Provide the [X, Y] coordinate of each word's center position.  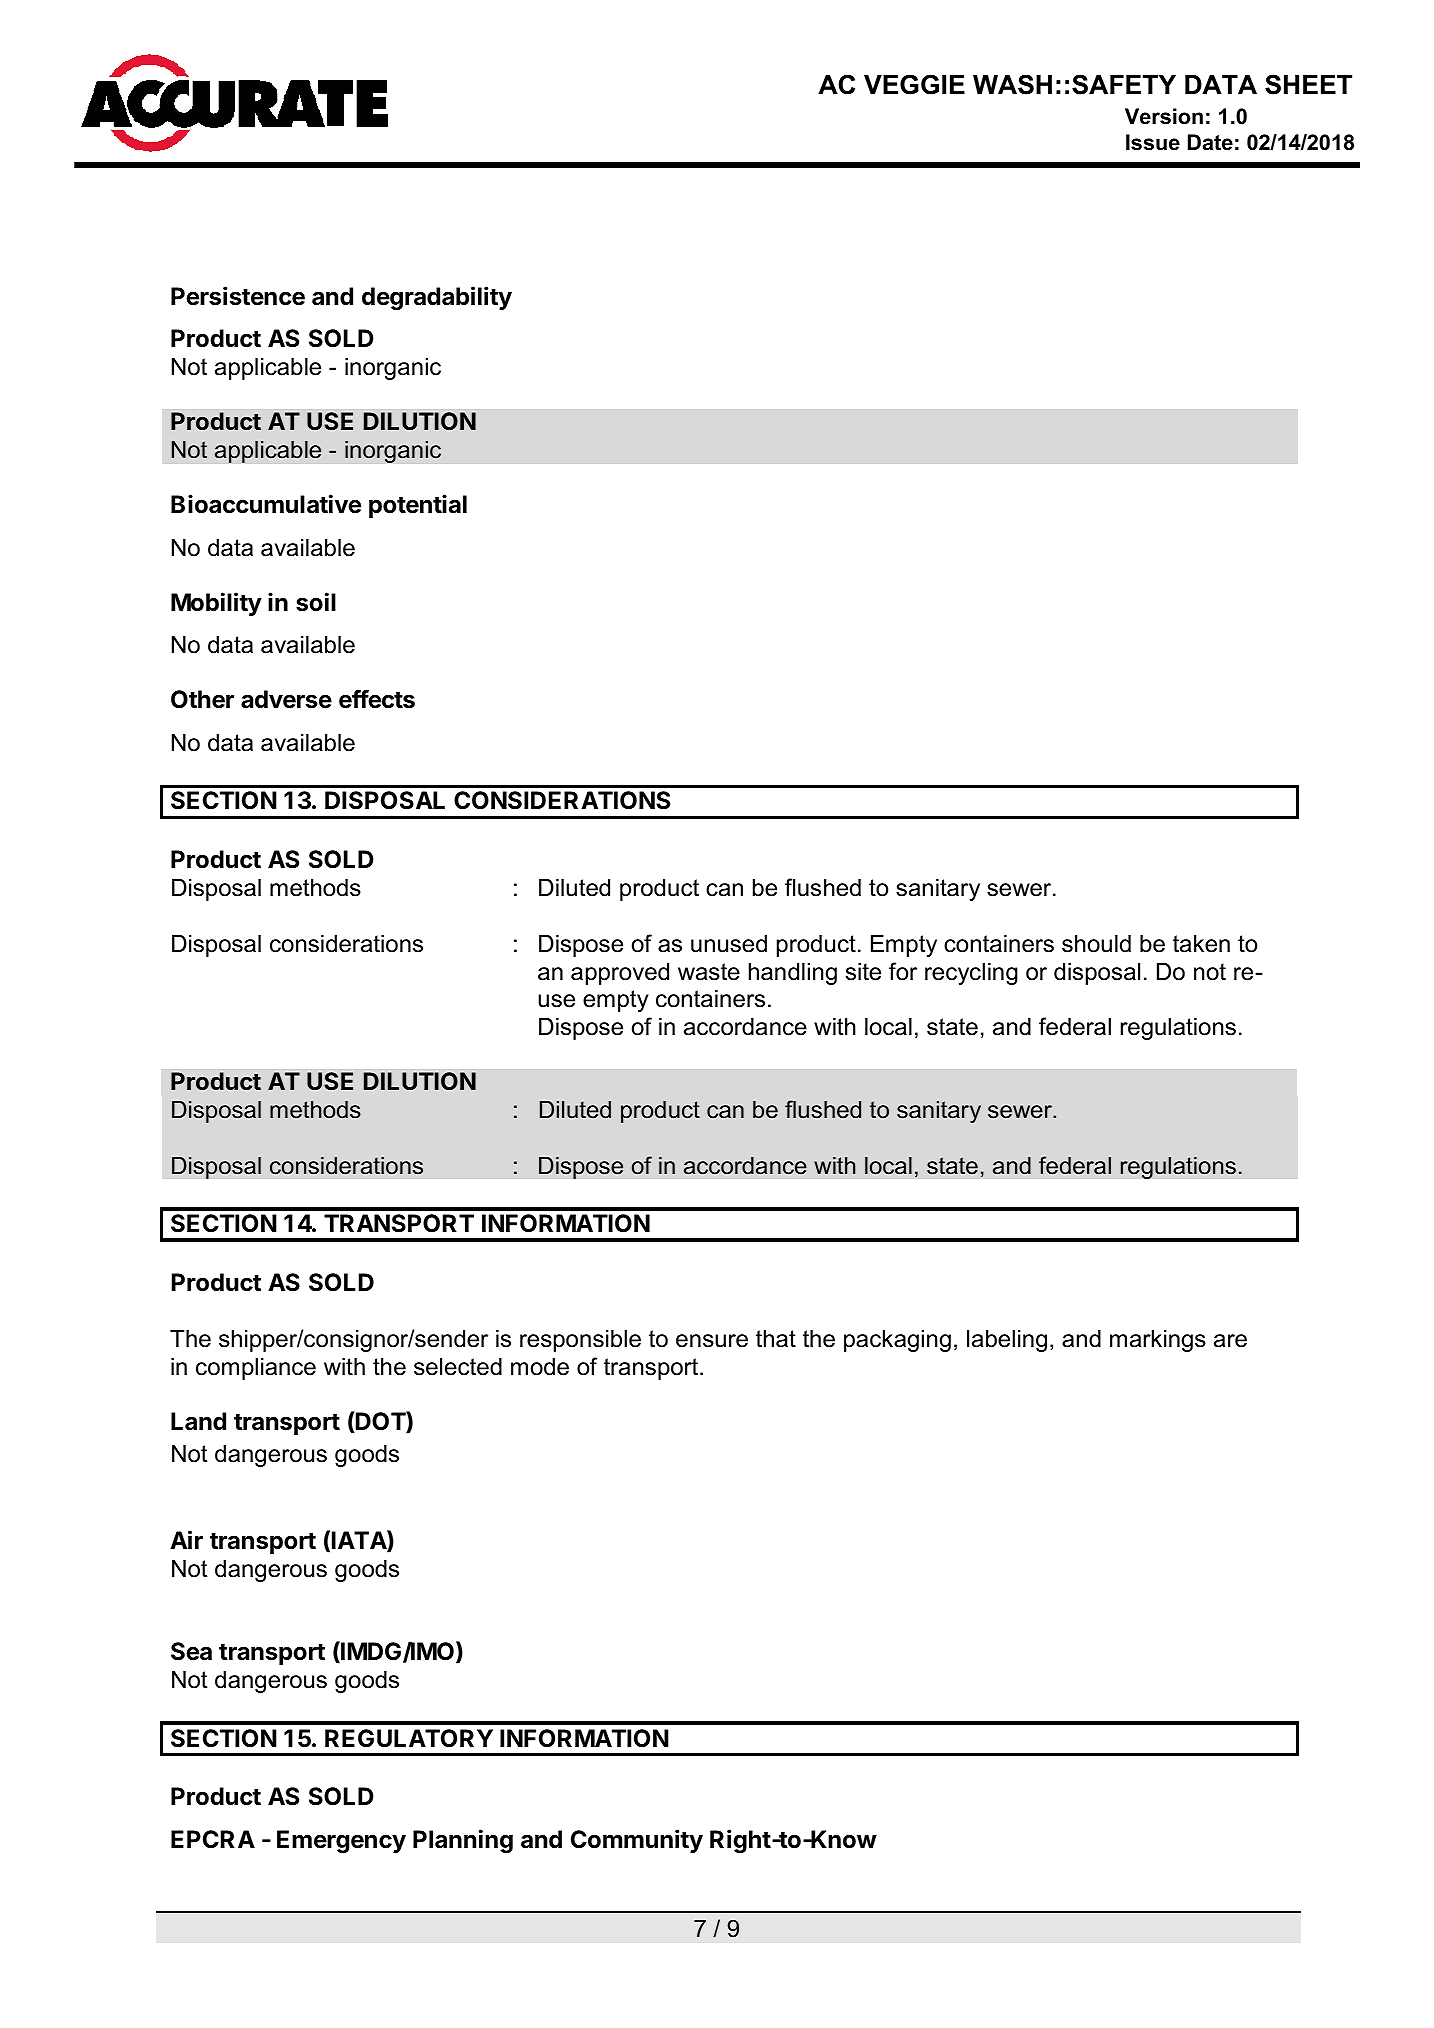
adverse [286, 699]
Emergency [341, 1841]
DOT [380, 1422]
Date [1210, 142]
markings [1158, 1341]
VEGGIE [914, 84]
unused [729, 944]
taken [1201, 944]
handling [793, 974]
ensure [712, 1341]
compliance [256, 1369]
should [1096, 944]
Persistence [238, 296]
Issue [1153, 142]
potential [418, 506]
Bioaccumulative [266, 504]
